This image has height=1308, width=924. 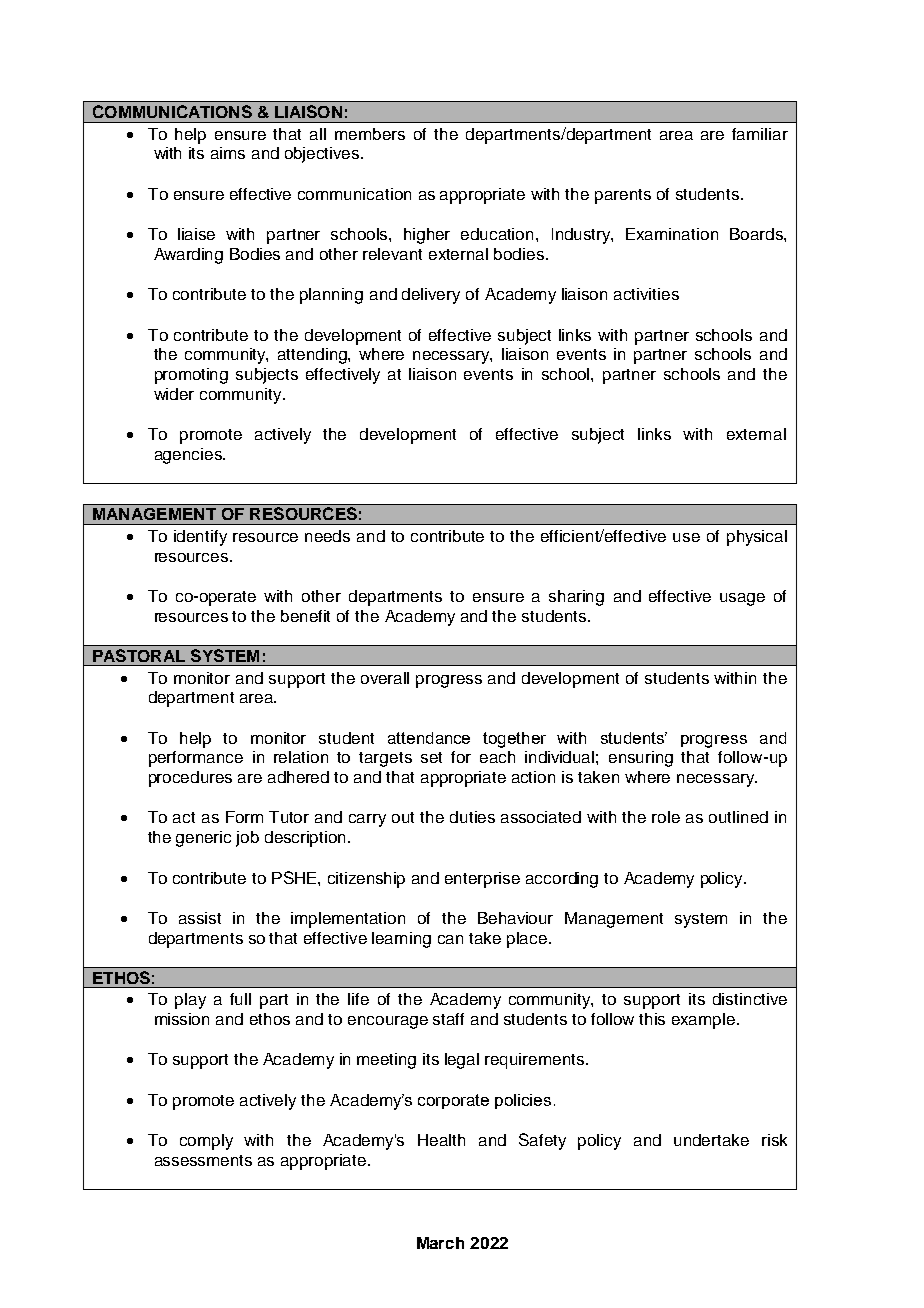 I want to click on familiar, so click(x=760, y=134).
